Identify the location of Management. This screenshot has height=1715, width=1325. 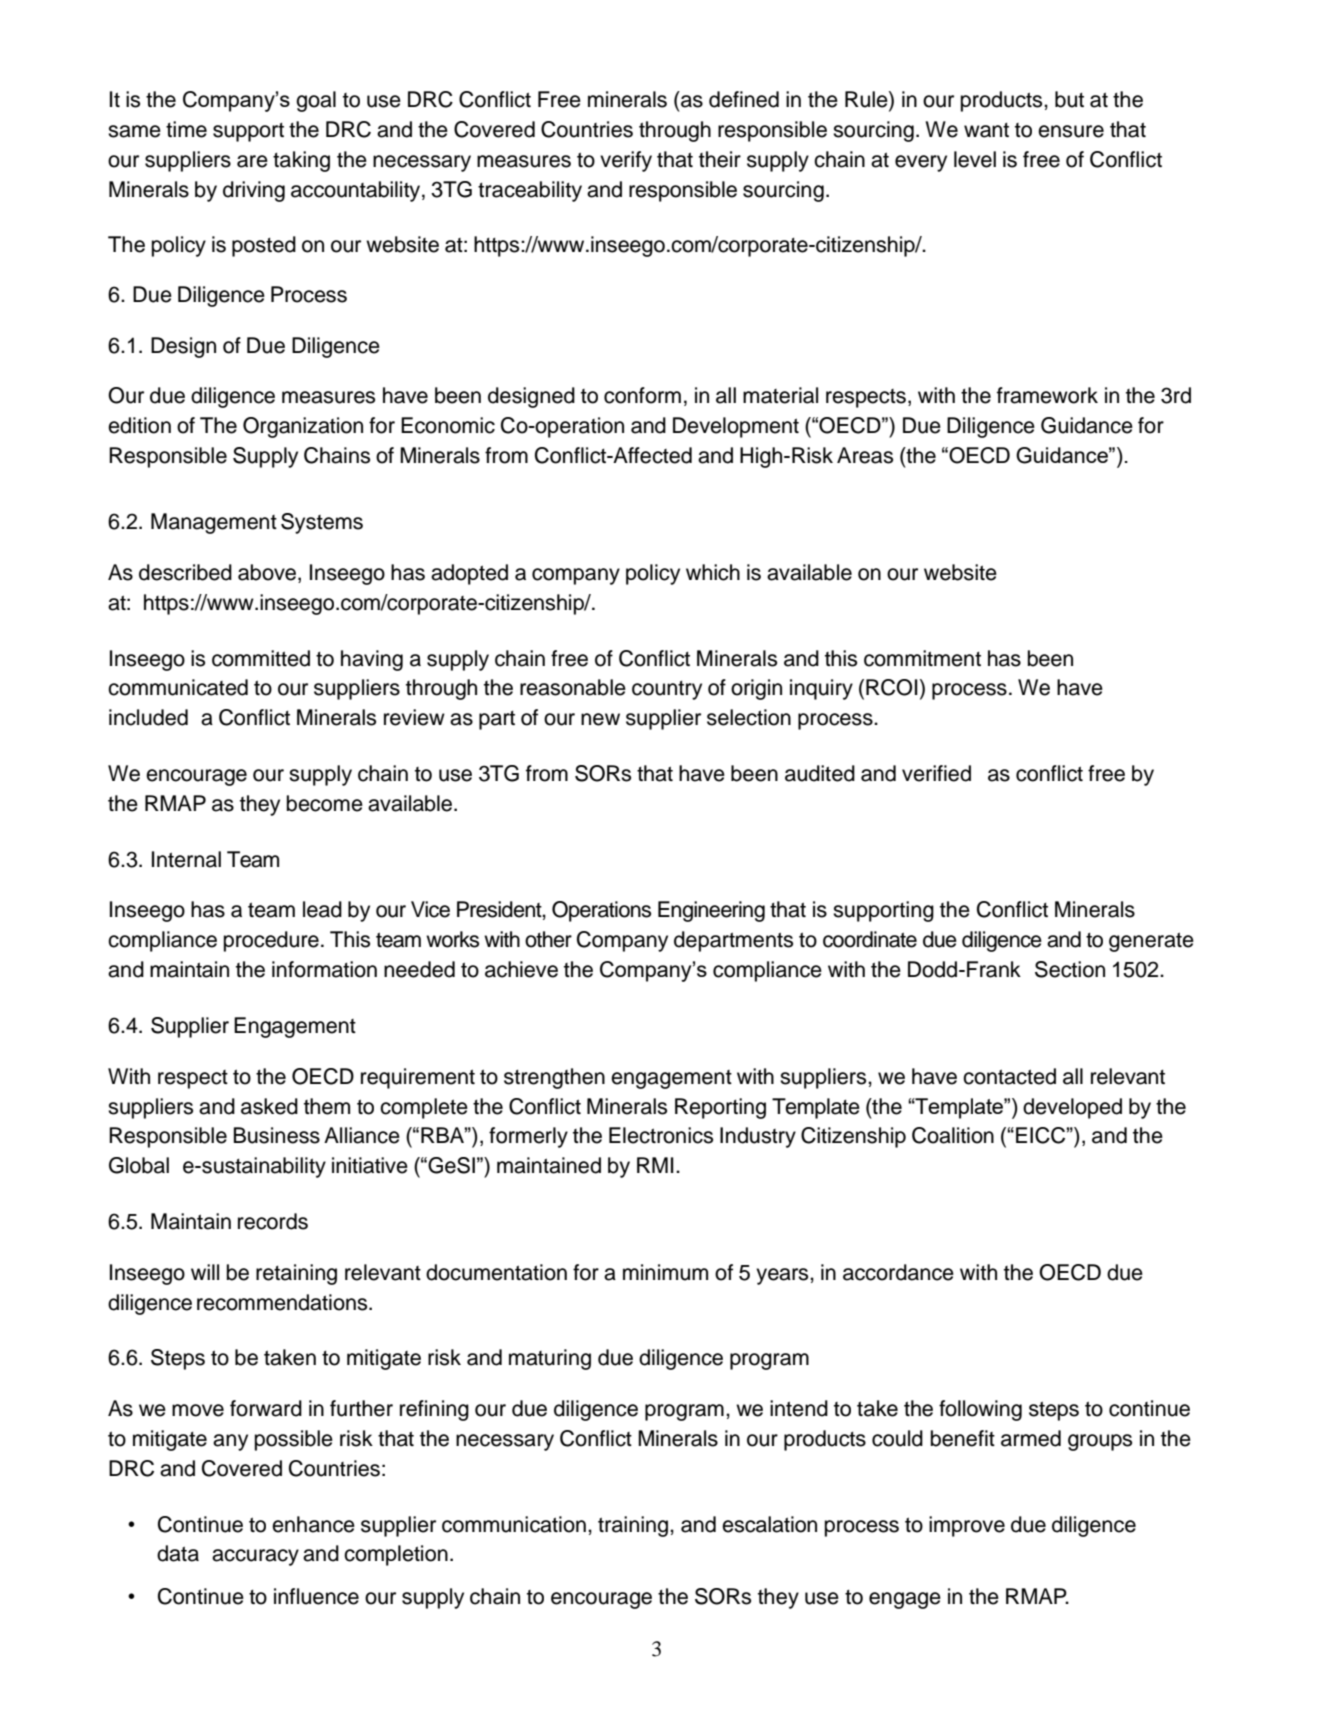
(214, 523).
